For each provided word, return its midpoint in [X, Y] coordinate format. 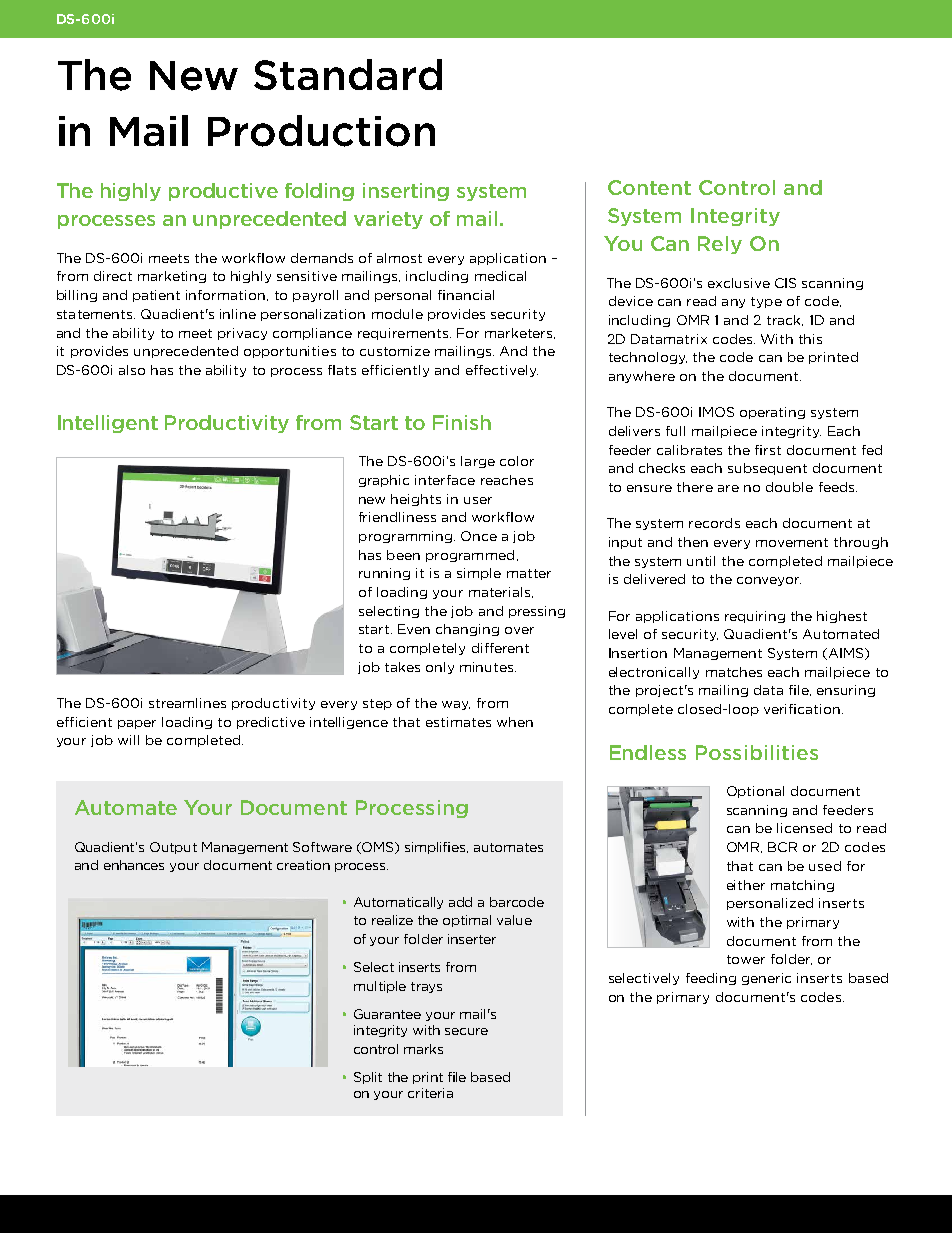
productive [223, 192]
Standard [348, 74]
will [128, 740]
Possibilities [757, 752]
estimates [458, 722]
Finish [462, 422]
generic [766, 979]
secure [466, 1031]
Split [368, 1078]
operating [772, 413]
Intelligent [108, 424]
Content [649, 187]
